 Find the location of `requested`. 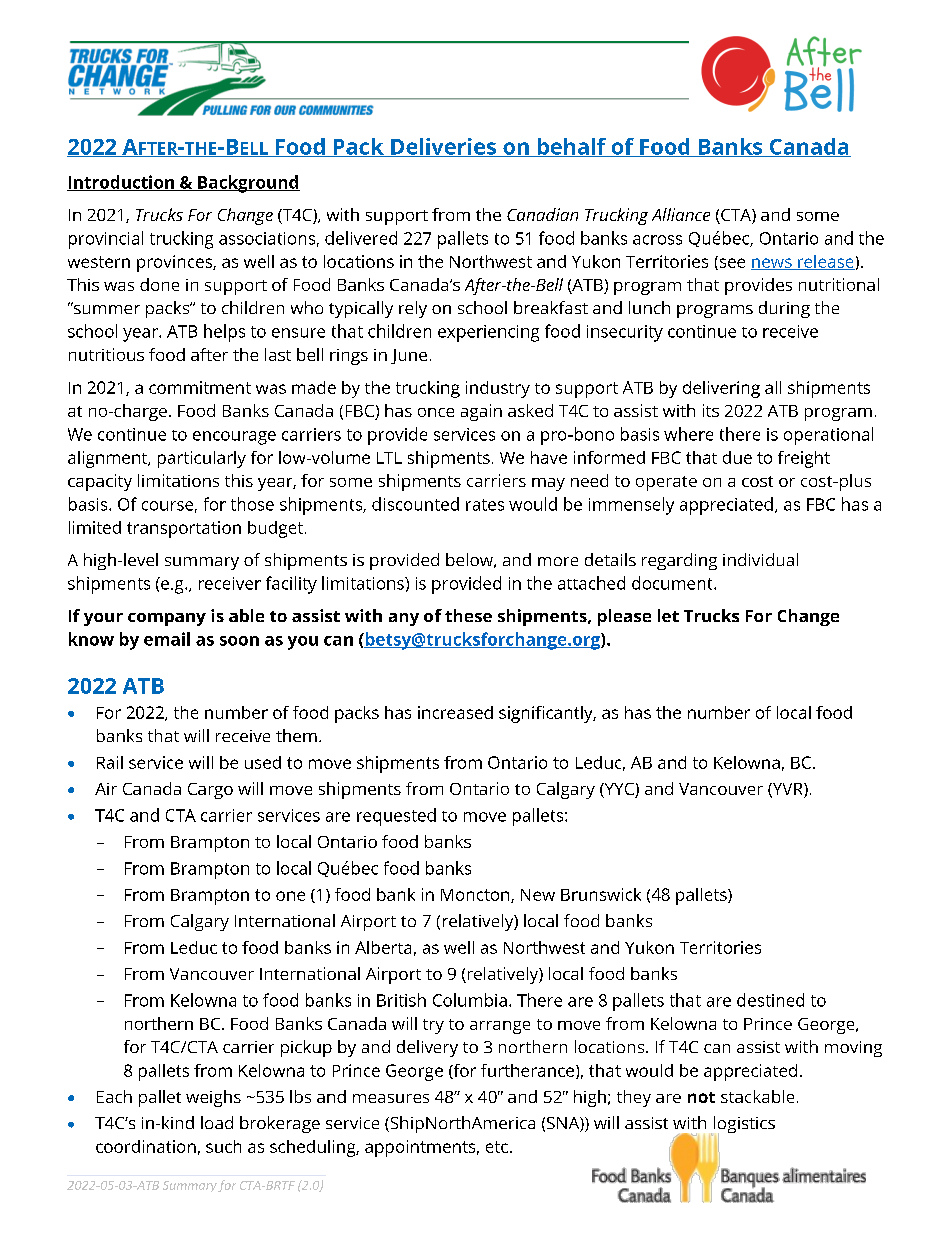

requested is located at coordinates (396, 817).
